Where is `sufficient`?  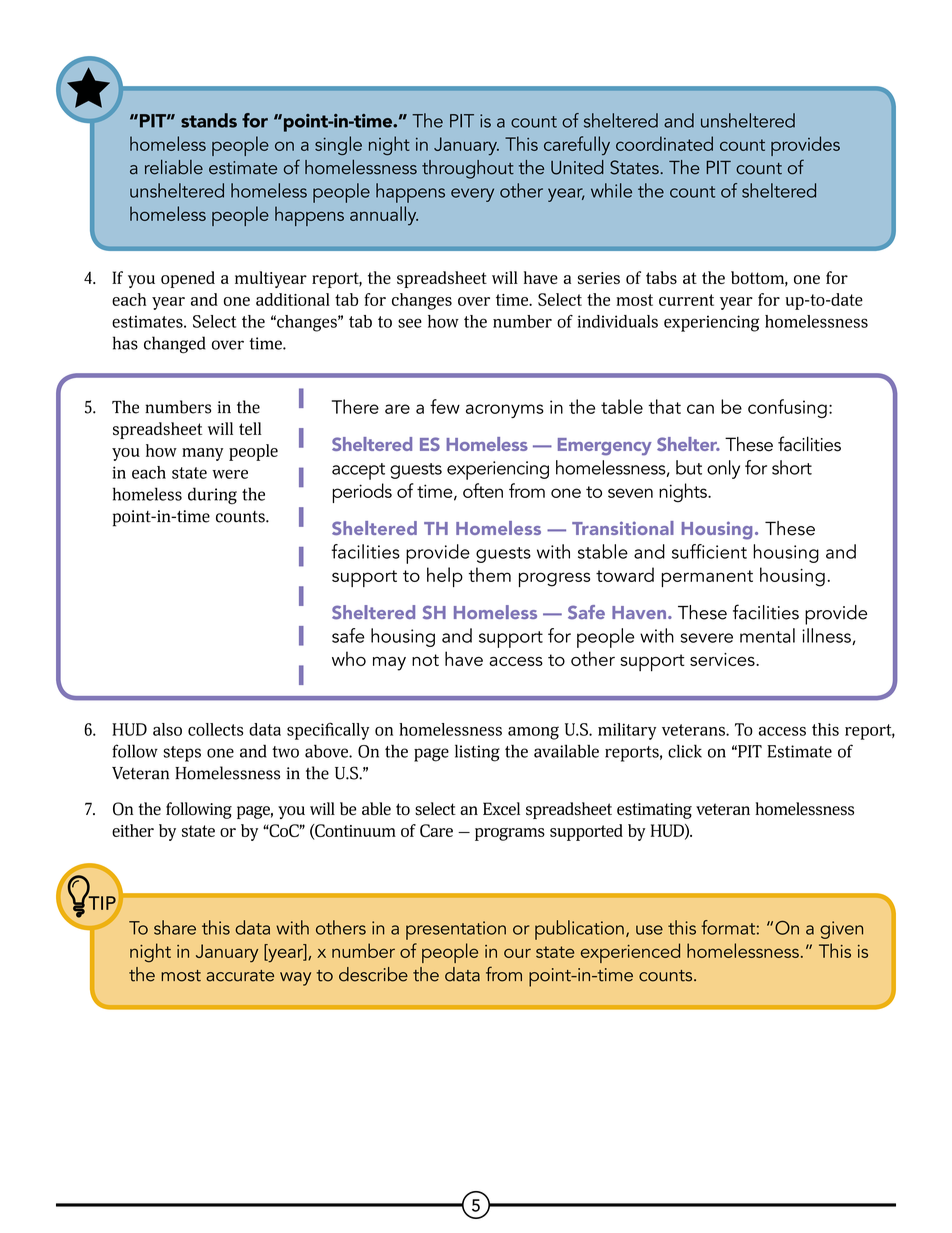
sufficient is located at coordinates (709, 551).
